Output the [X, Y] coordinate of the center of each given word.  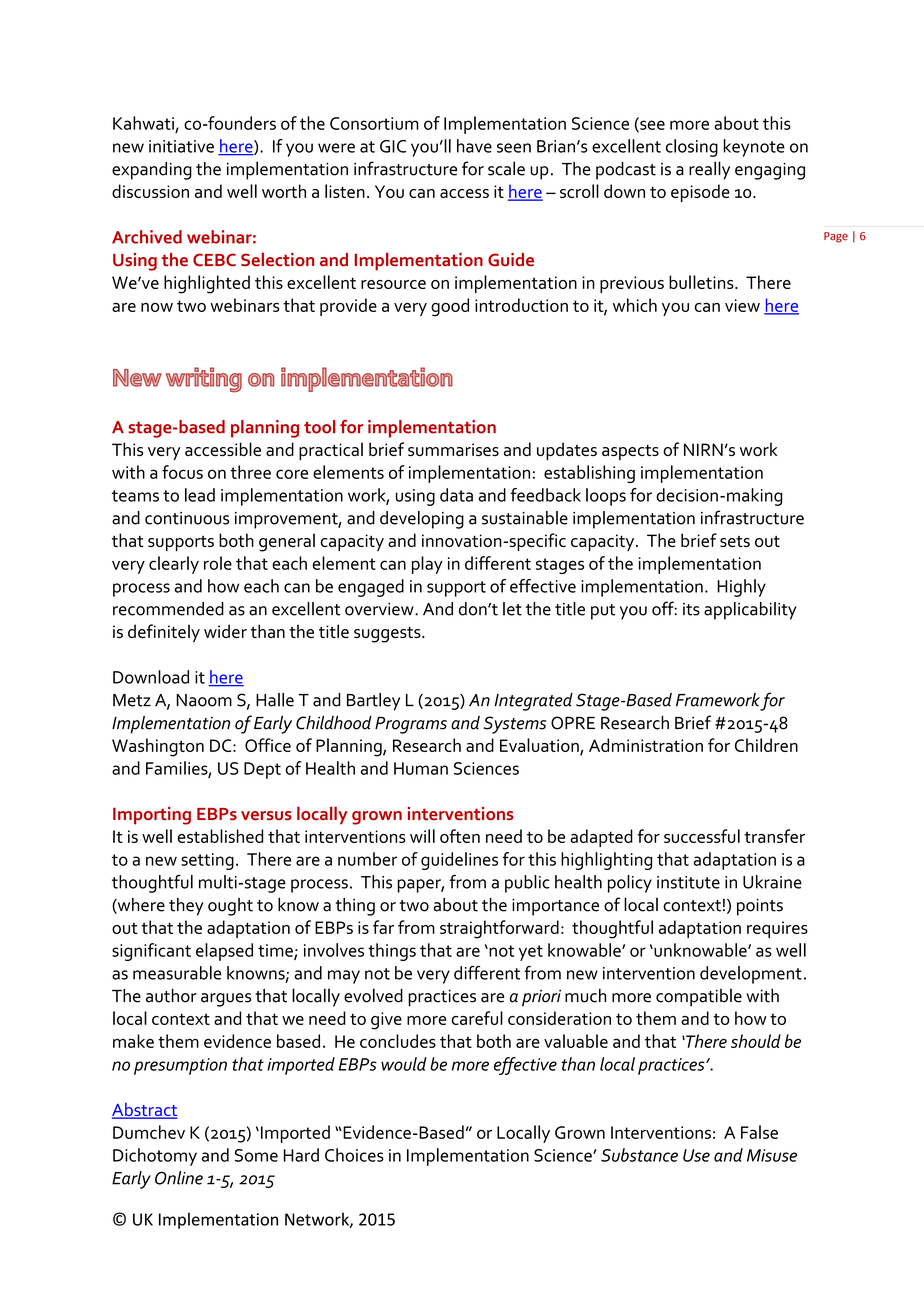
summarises [453, 449]
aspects [630, 452]
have [474, 146]
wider [225, 631]
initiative [181, 146]
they [186, 907]
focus [182, 472]
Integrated [533, 702]
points [760, 907]
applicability [750, 611]
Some [256, 1155]
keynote [754, 148]
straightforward [499, 929]
